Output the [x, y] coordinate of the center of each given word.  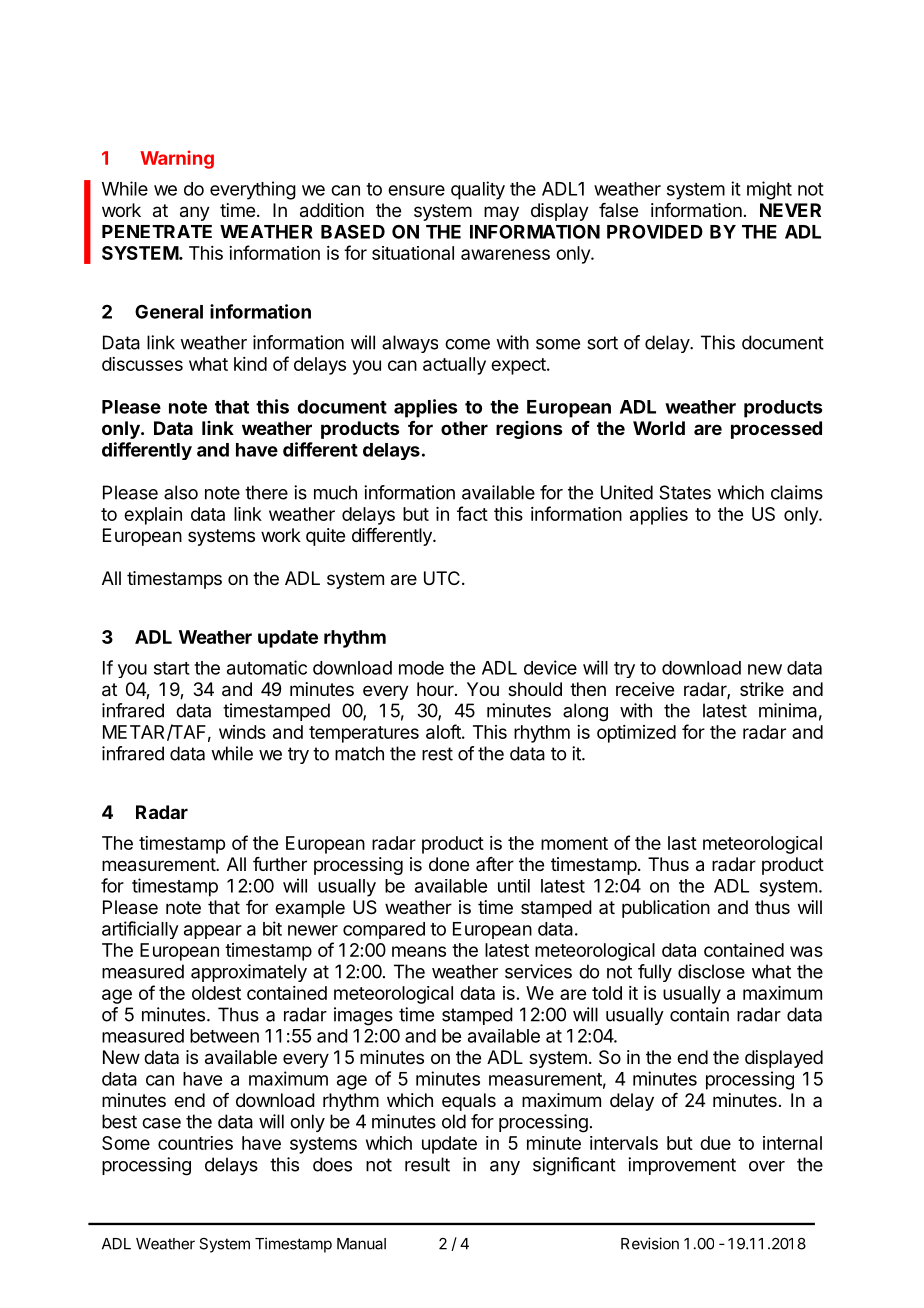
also [181, 492]
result [427, 1164]
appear [213, 932]
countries [195, 1143]
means [419, 951]
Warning [177, 159]
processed [776, 430]
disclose [711, 971]
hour [436, 689]
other [464, 428]
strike [762, 689]
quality [478, 190]
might [769, 190]
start [172, 668]
